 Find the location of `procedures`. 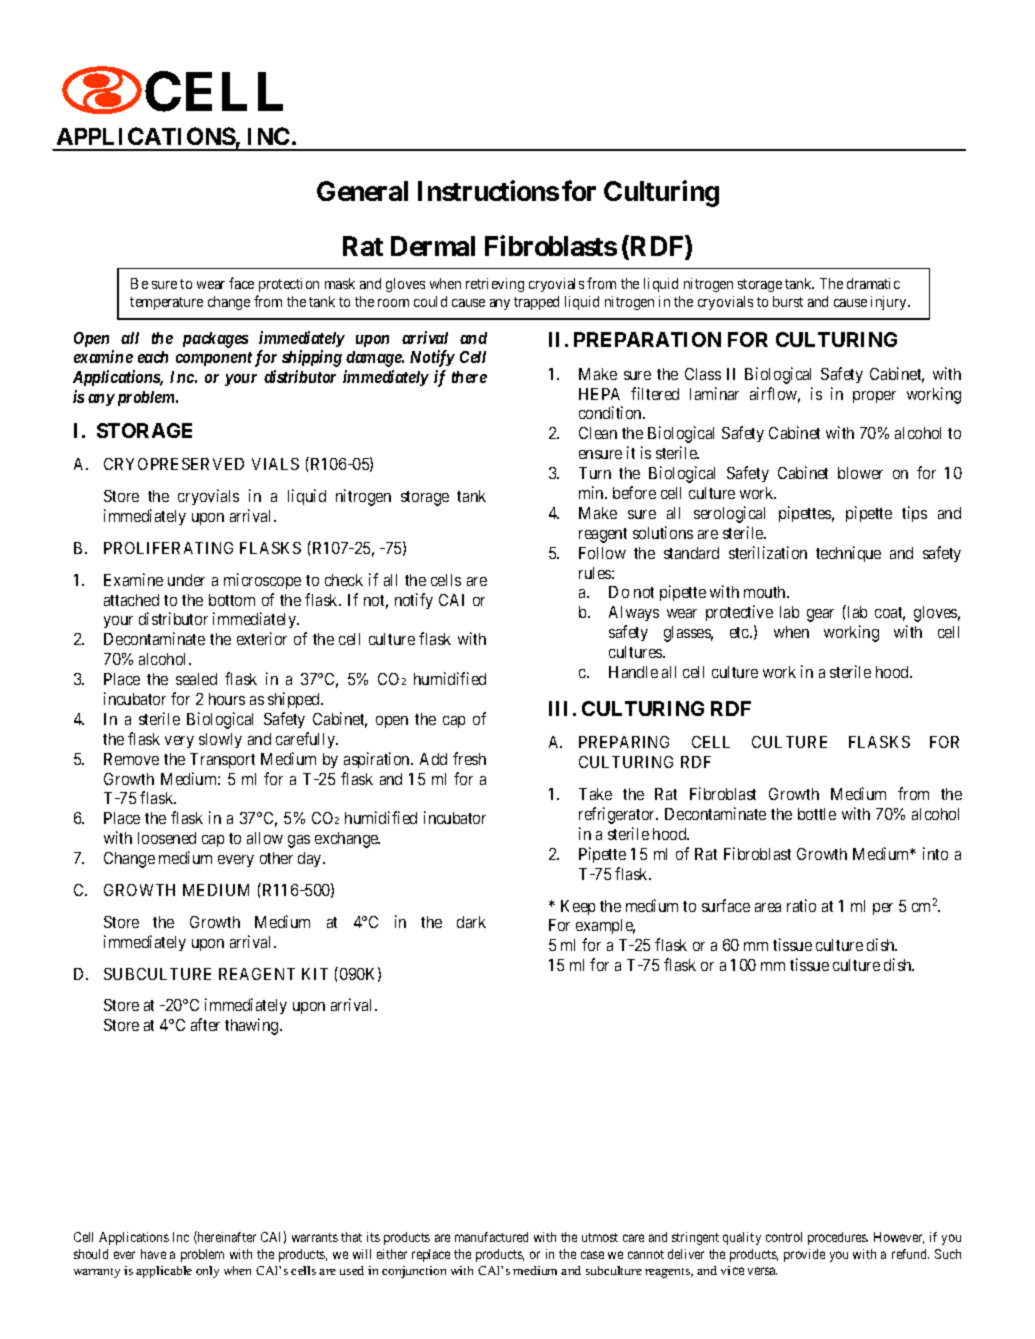

procedures is located at coordinates (838, 1238).
